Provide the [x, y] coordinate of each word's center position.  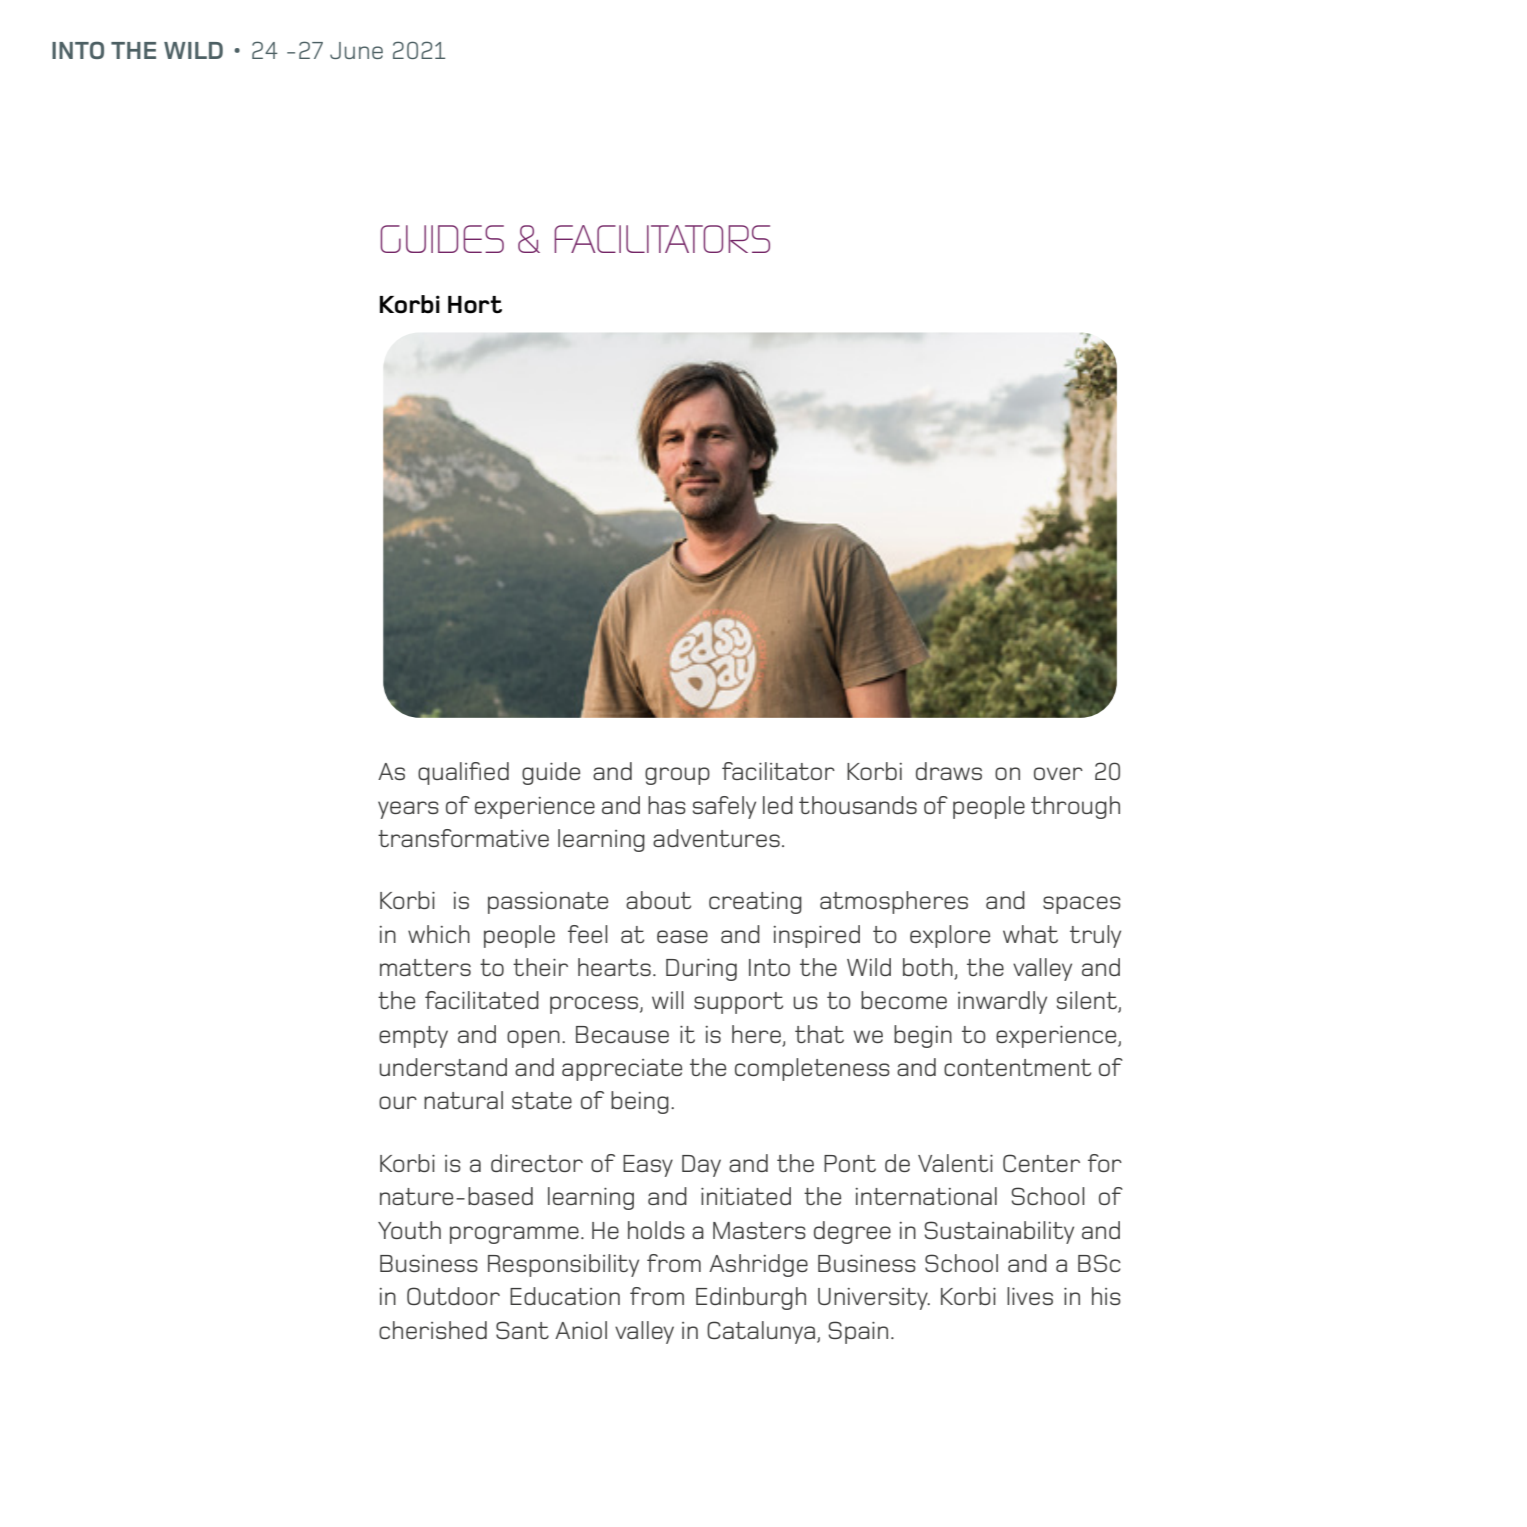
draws [949, 771]
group [677, 776]
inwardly [1002, 1002]
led [778, 805]
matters [425, 967]
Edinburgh [751, 1298]
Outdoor [453, 1296]
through [1075, 807]
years [408, 810]
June [356, 50]
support [738, 1003]
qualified [463, 773]
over [1058, 773]
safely [724, 807]
